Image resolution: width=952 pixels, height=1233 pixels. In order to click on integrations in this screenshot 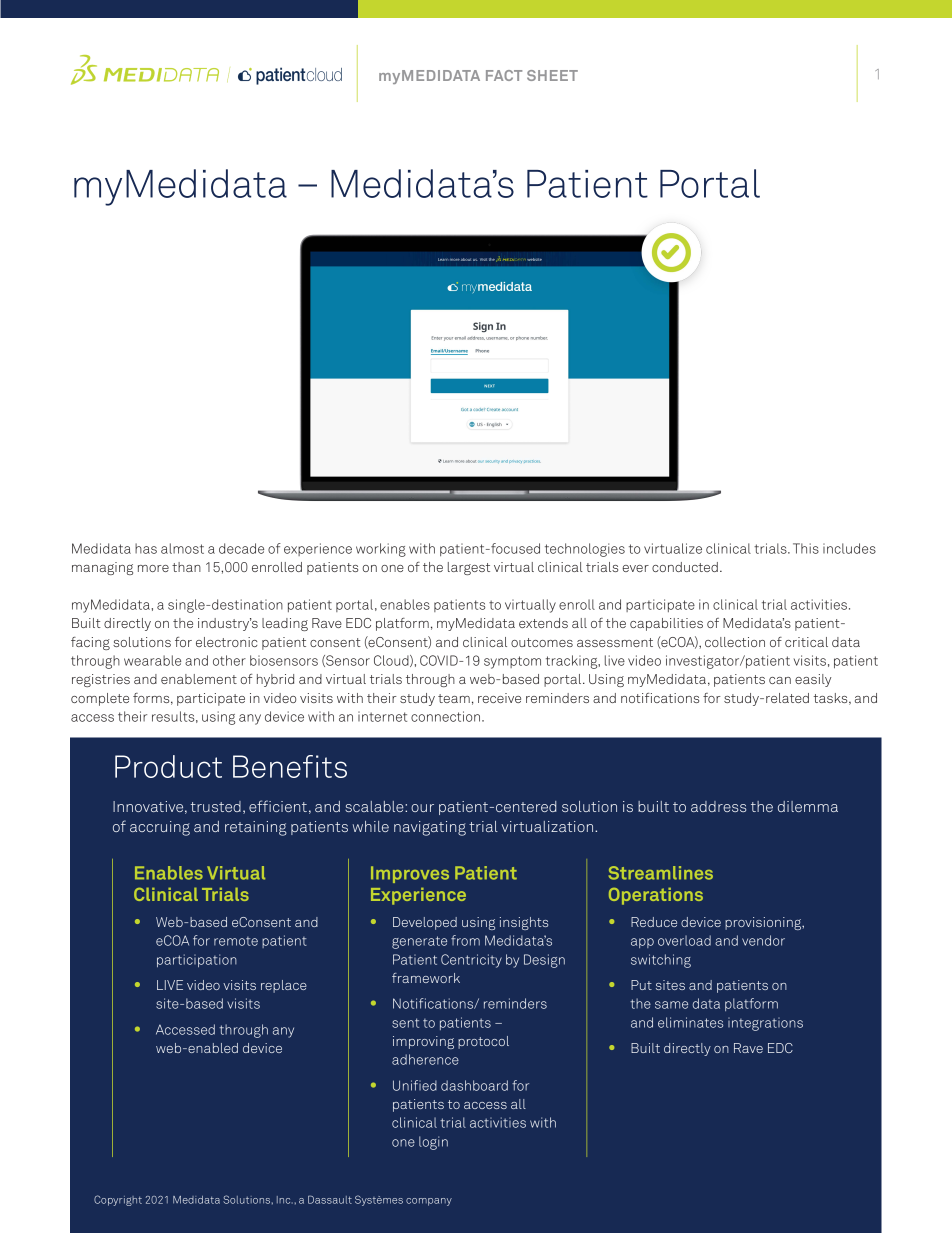, I will do `click(765, 1024)`.
